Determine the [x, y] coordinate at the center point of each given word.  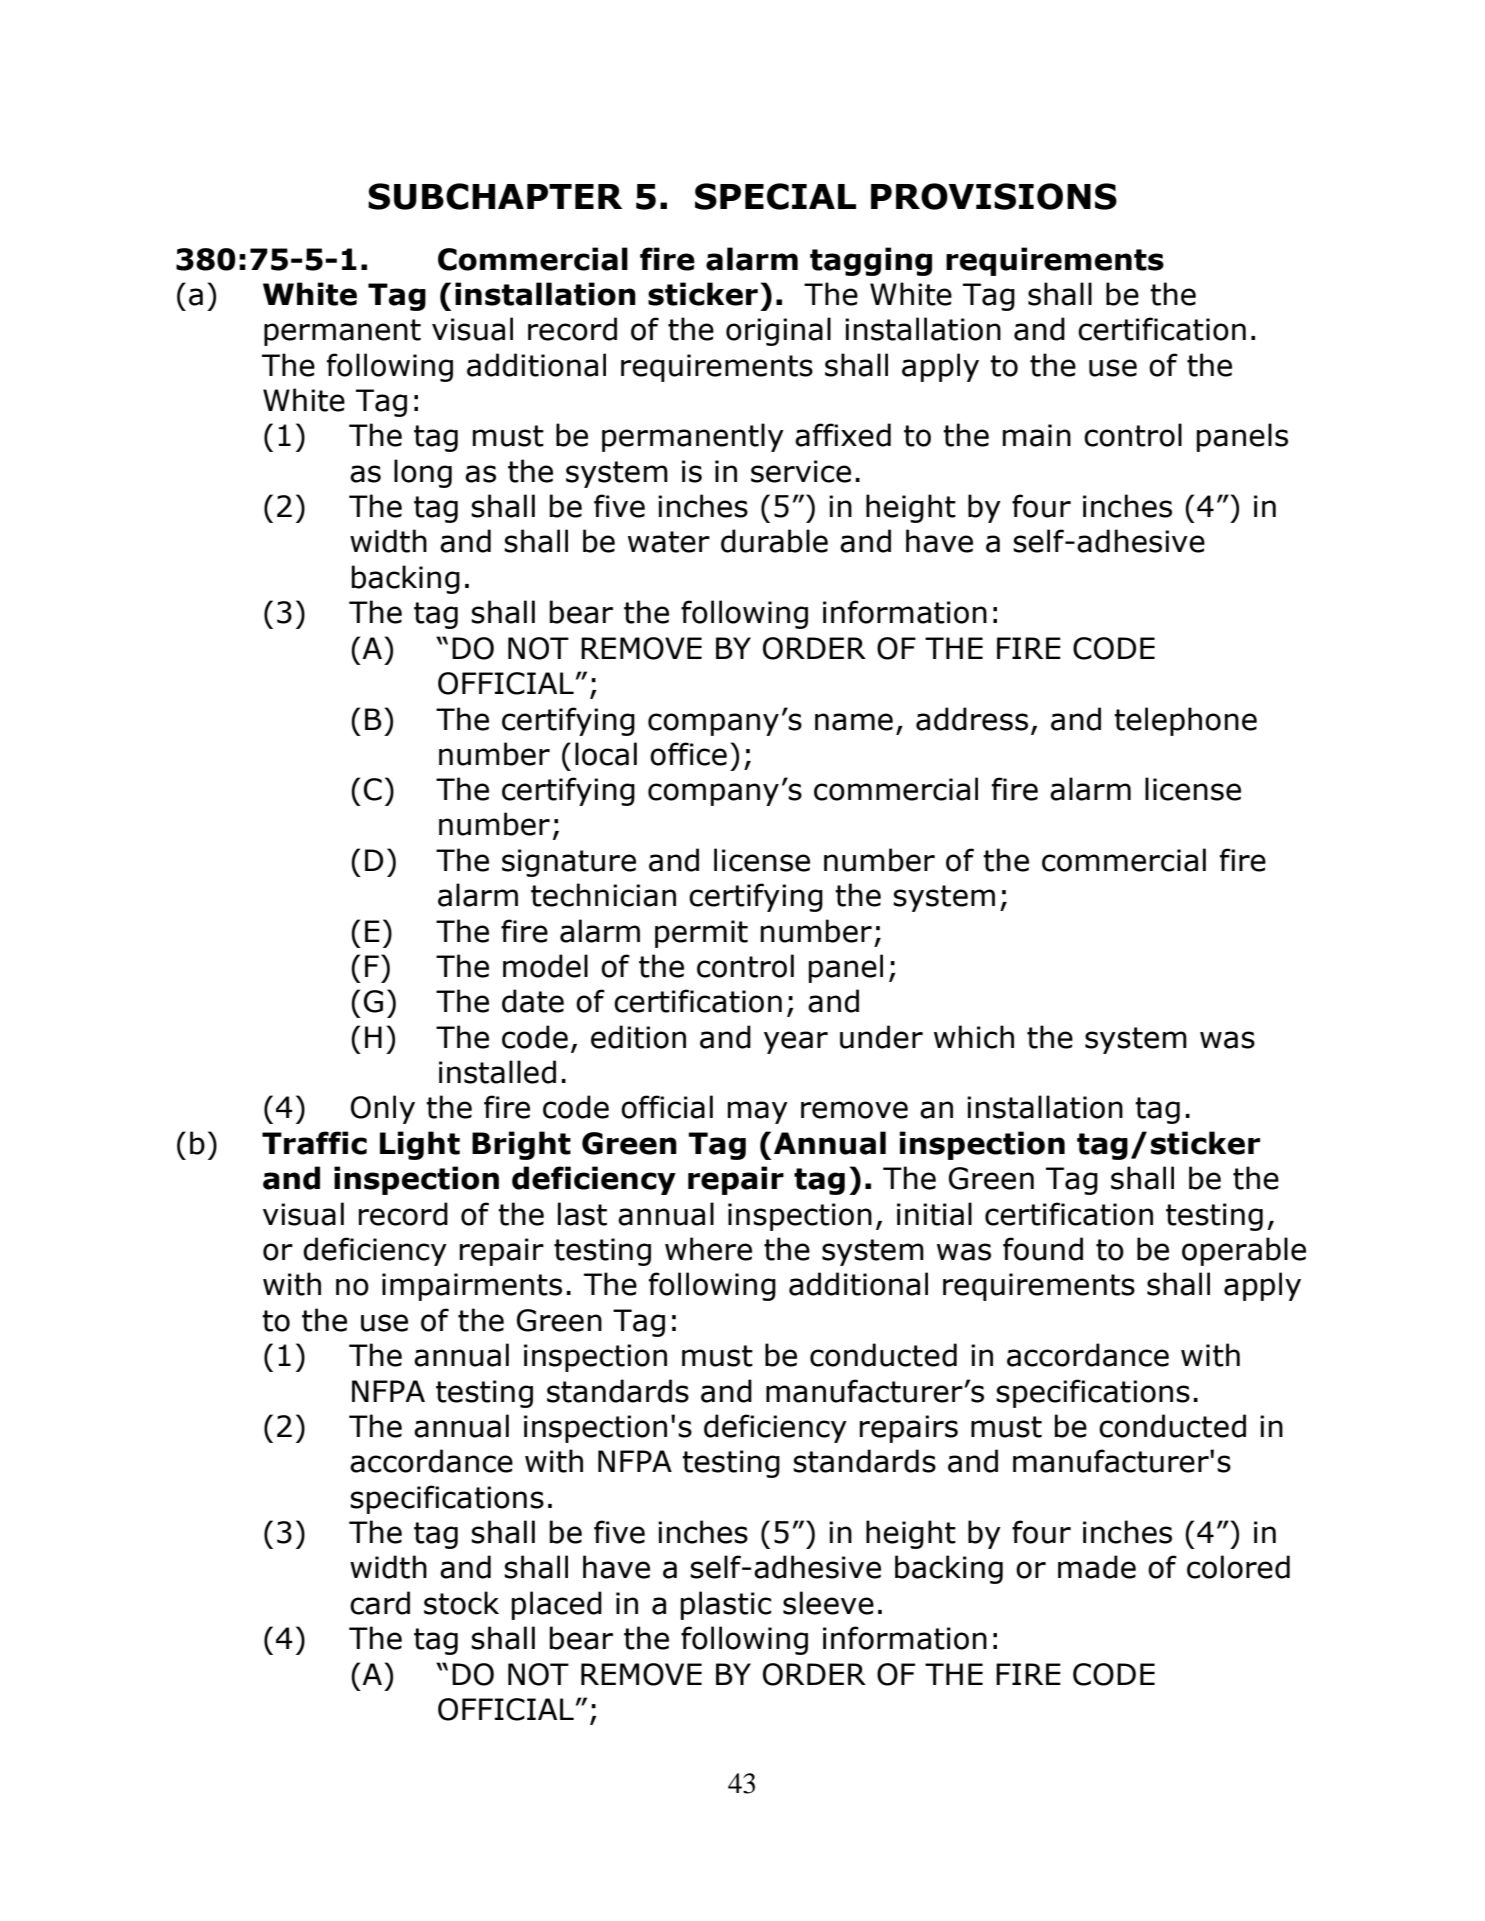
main [1037, 435]
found [1043, 1249]
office [688, 754]
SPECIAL [775, 196]
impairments [472, 1287]
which [974, 1037]
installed [497, 1072]
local [606, 754]
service [801, 471]
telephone [1185, 721]
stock [461, 1603]
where [708, 1249]
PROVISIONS [994, 196]
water [669, 542]
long [423, 473]
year [796, 1042]
